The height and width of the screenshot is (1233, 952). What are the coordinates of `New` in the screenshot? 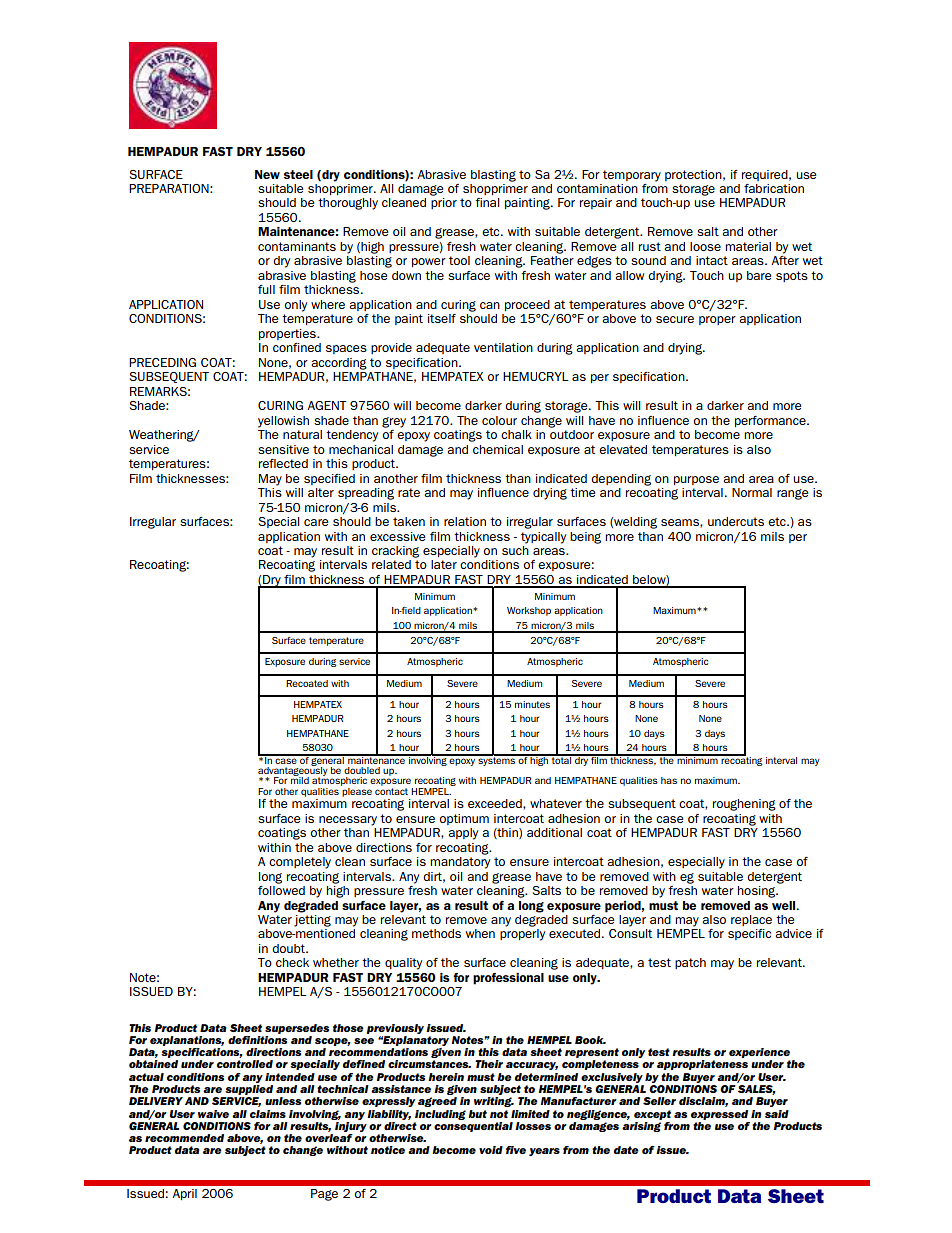 It's located at (267, 174).
